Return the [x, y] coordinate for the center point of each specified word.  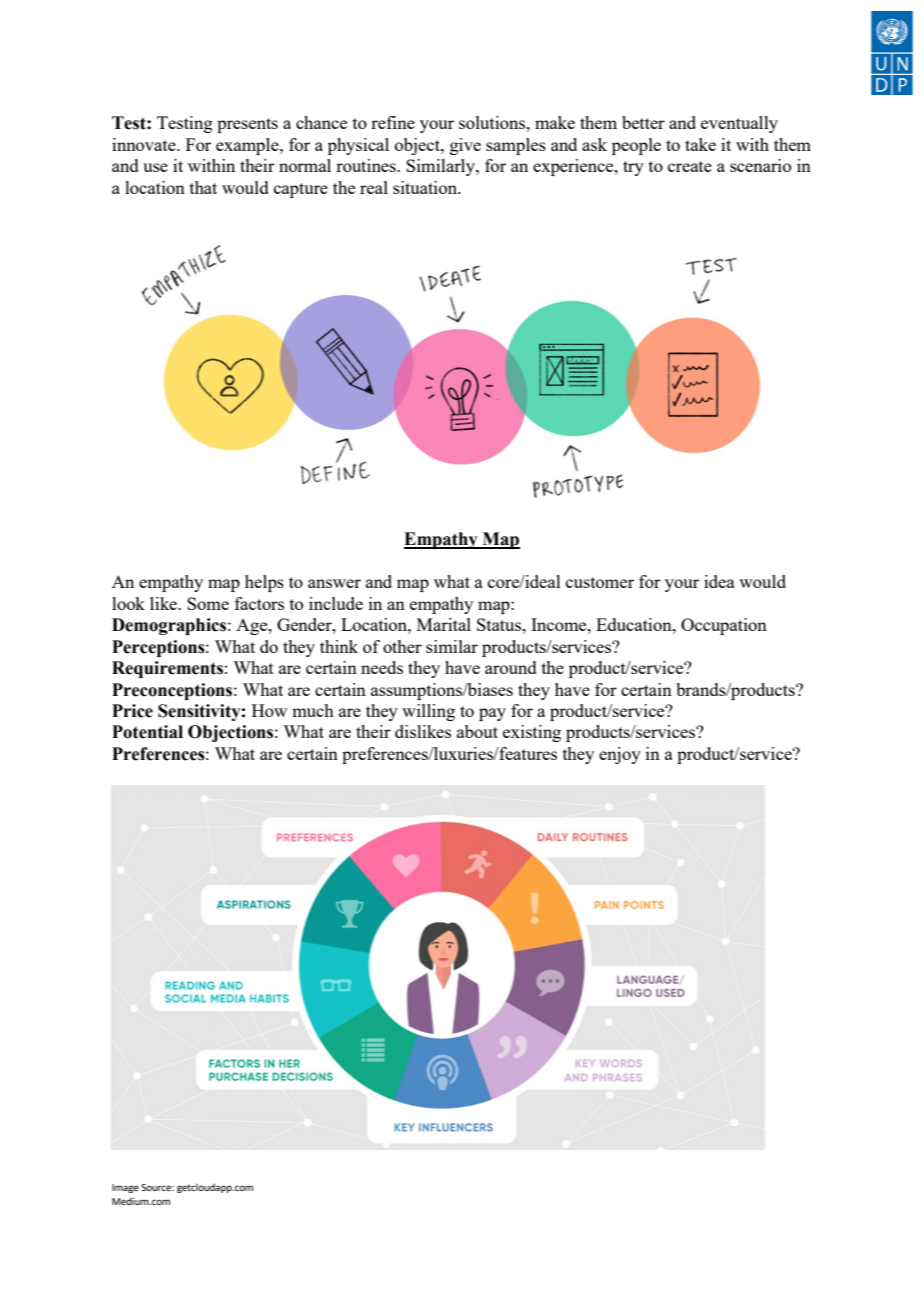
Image [125, 1188]
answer [334, 583]
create [690, 166]
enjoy [620, 755]
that [203, 187]
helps [264, 583]
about [477, 731]
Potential [147, 732]
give [465, 146]
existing [532, 733]
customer [600, 582]
